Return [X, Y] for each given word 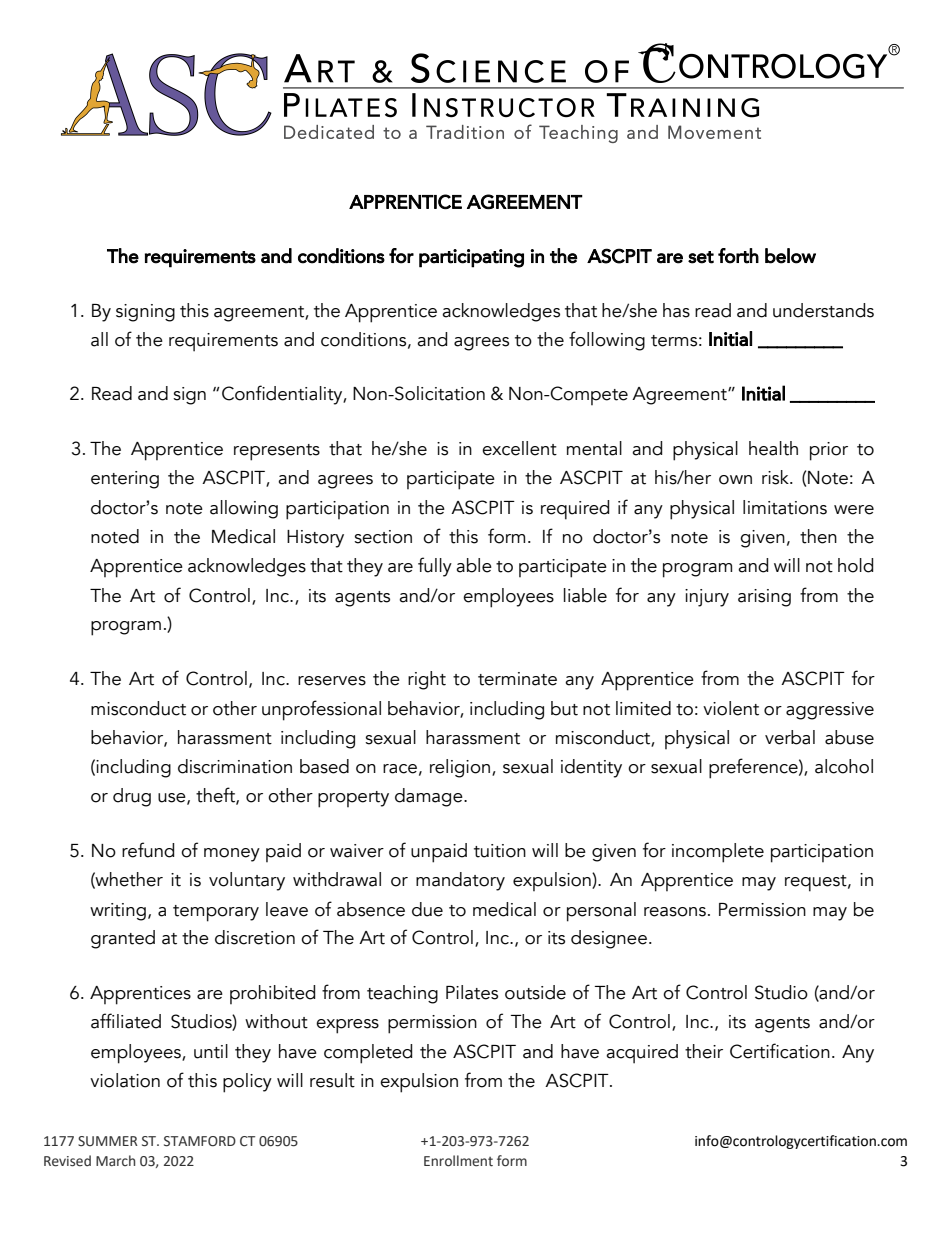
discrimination [235, 766]
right [427, 680]
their [704, 1051]
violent [731, 708]
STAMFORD [200, 1141]
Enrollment [458, 1161]
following [607, 341]
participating [471, 258]
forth [738, 256]
